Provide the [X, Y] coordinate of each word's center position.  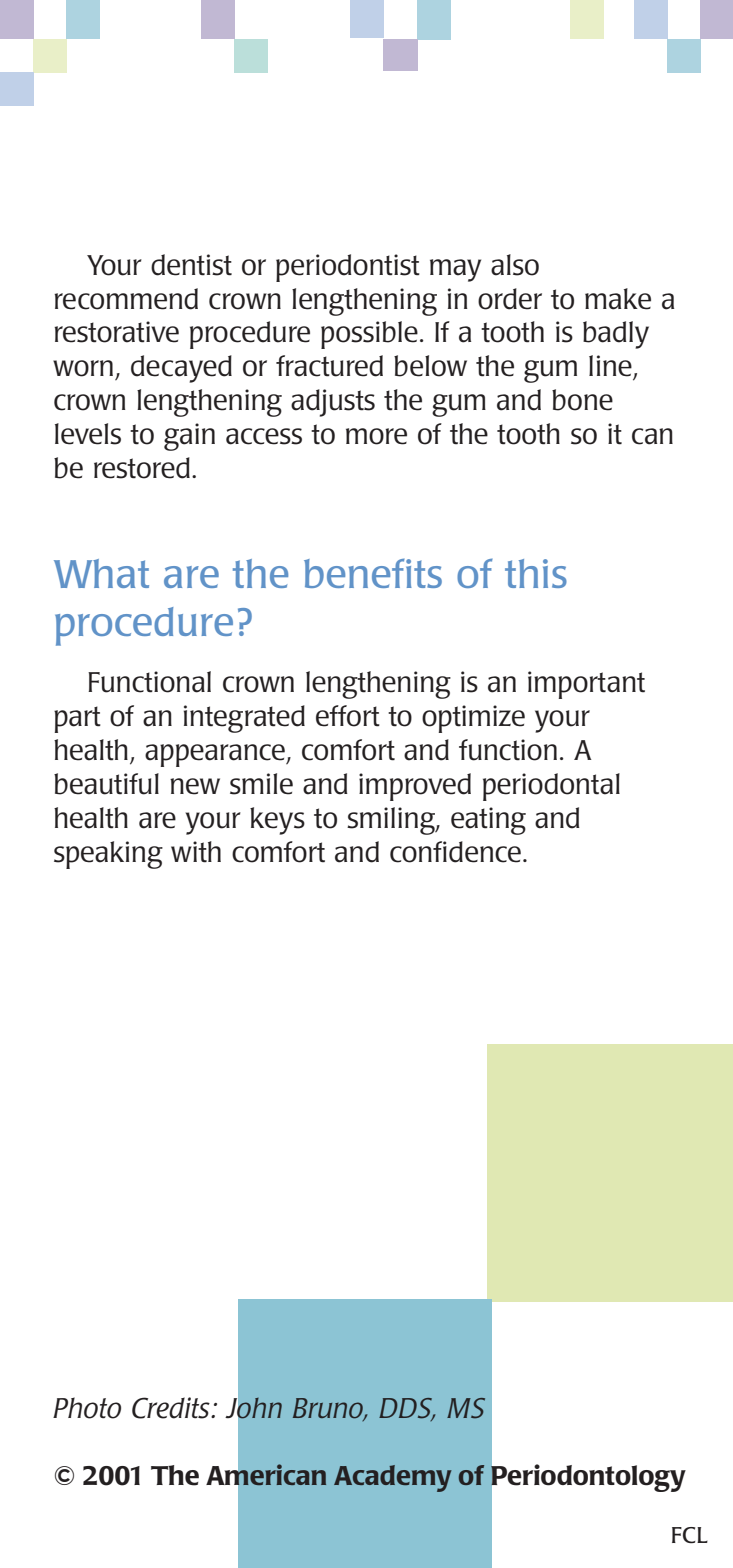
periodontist [348, 268]
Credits [172, 1408]
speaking [108, 855]
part [77, 719]
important [586, 685]
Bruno [329, 1409]
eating [488, 821]
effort [348, 716]
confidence [455, 852]
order [510, 299]
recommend [126, 299]
